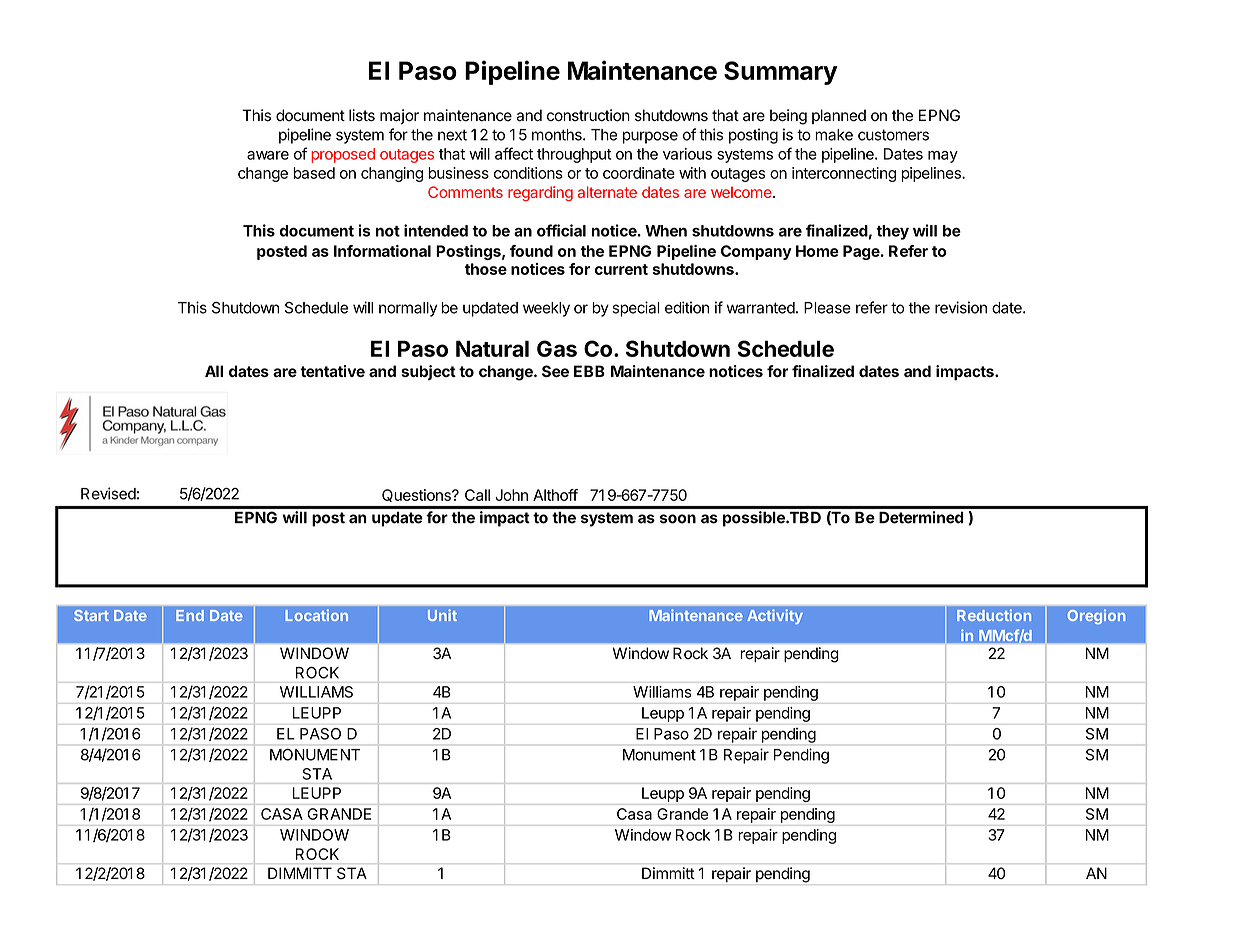 The height and width of the screenshot is (952, 1233). What do you see at coordinates (561, 230) in the screenshot?
I see `official` at bounding box center [561, 230].
